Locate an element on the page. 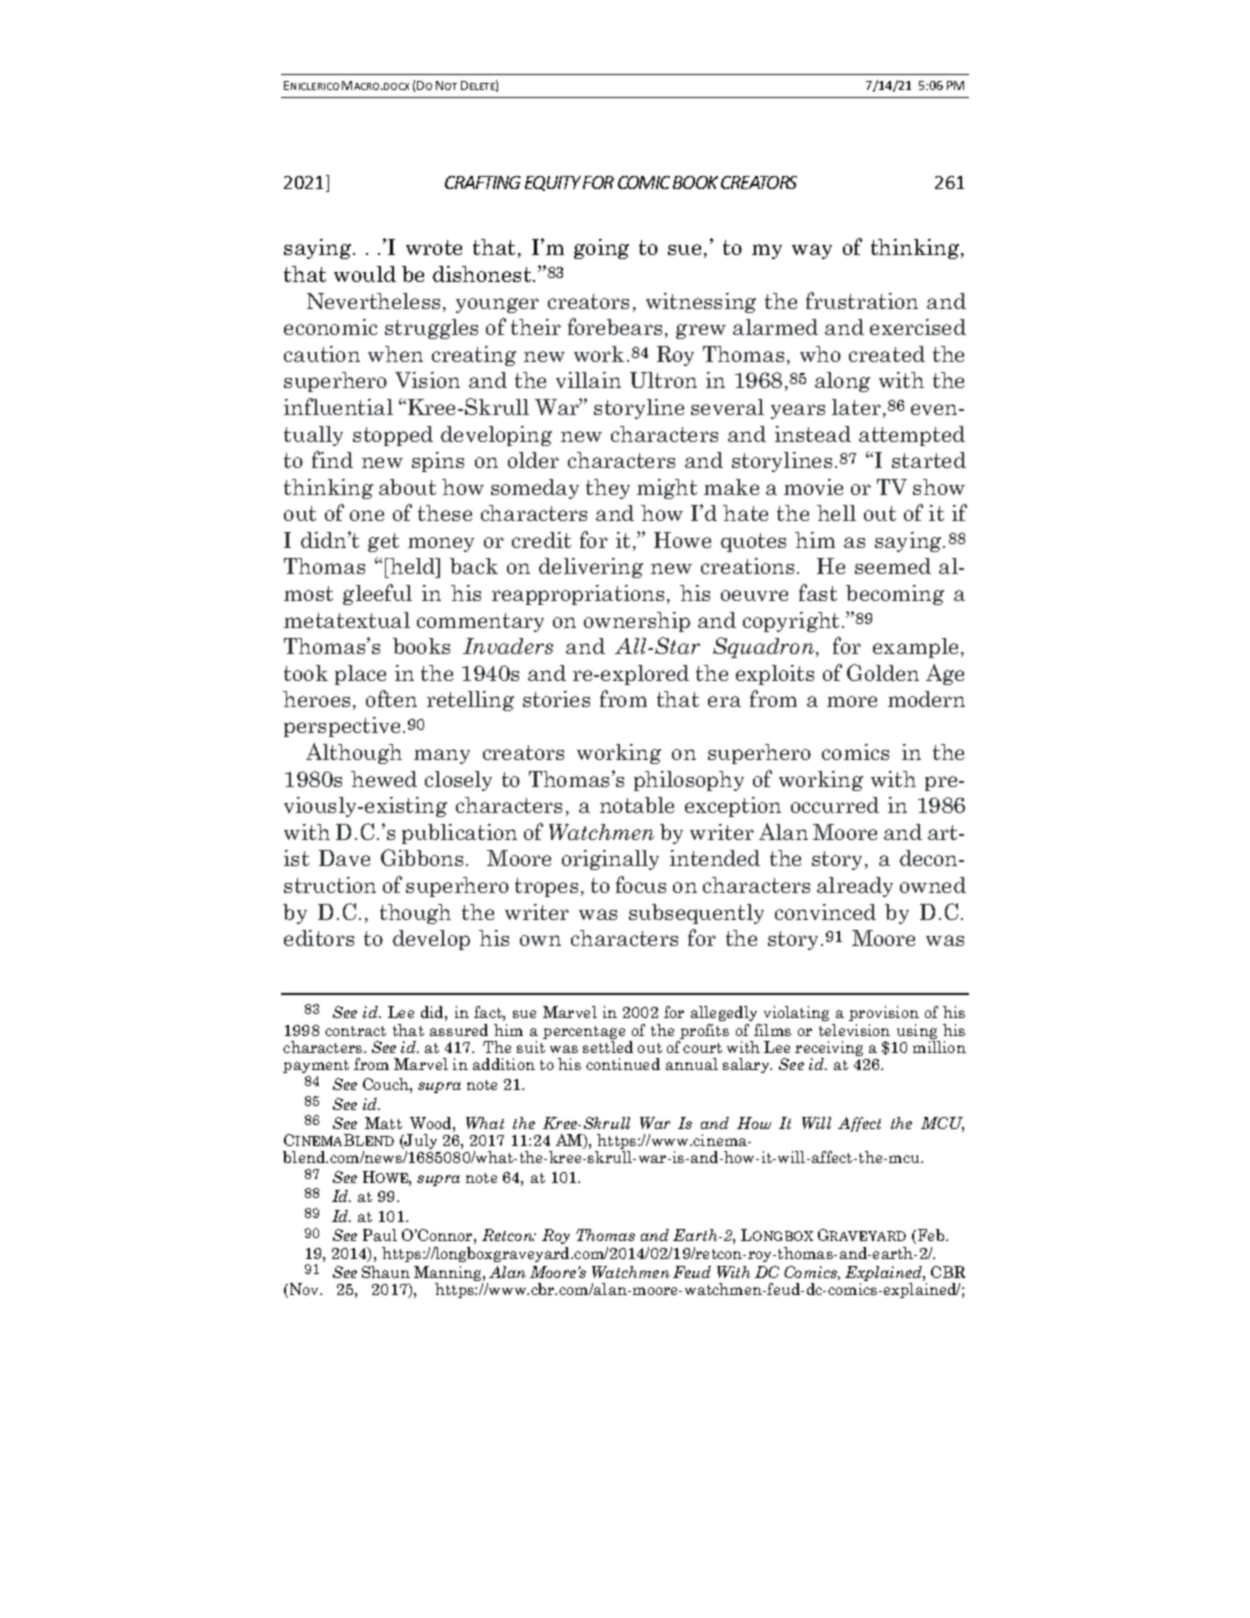  wrote is located at coordinates (434, 247).
